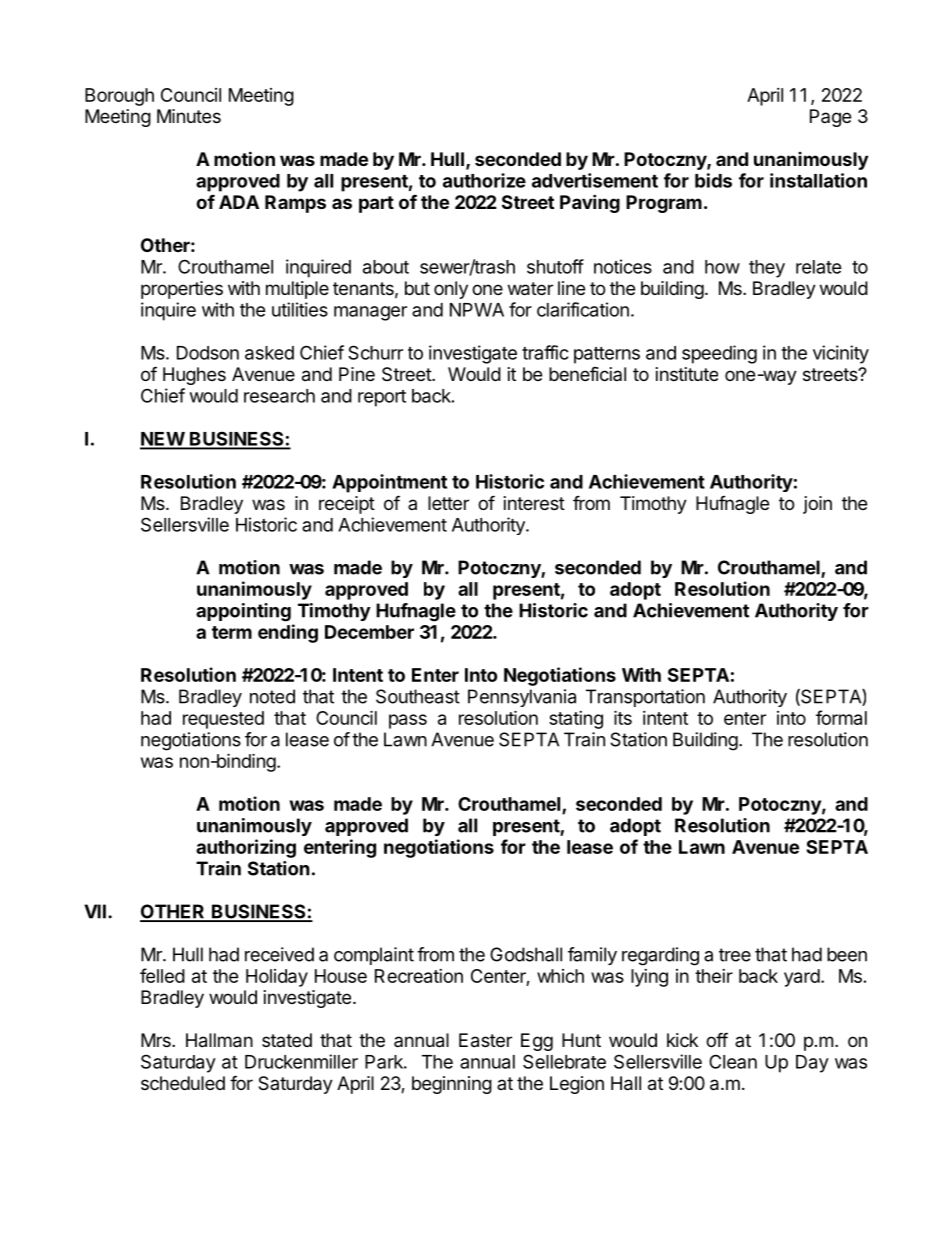  What do you see at coordinates (484, 180) in the document?
I see `authorize` at bounding box center [484, 180].
